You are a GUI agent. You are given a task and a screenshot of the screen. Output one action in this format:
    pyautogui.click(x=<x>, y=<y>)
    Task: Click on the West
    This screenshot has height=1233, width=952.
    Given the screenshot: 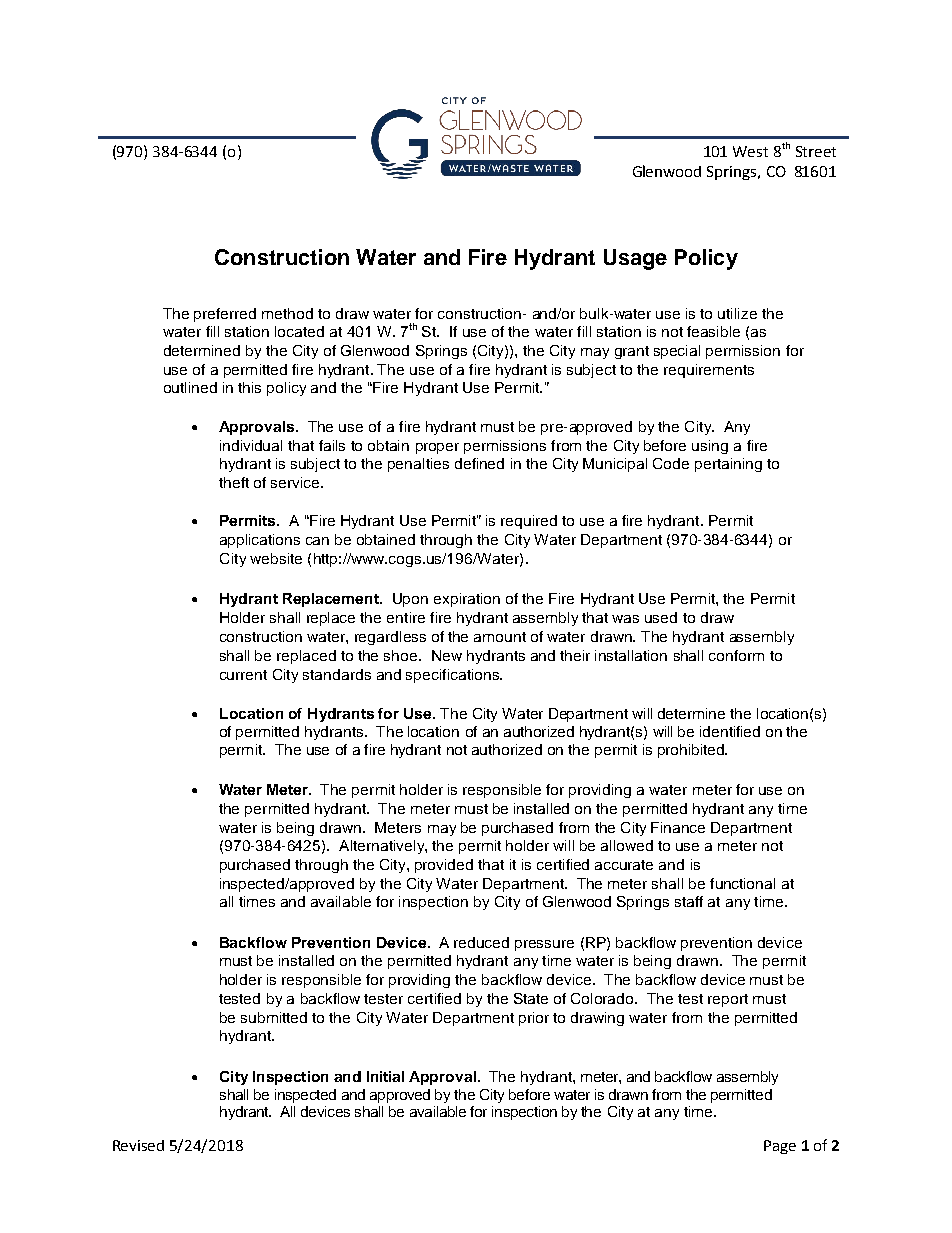 What is the action you would take?
    pyautogui.click(x=750, y=151)
